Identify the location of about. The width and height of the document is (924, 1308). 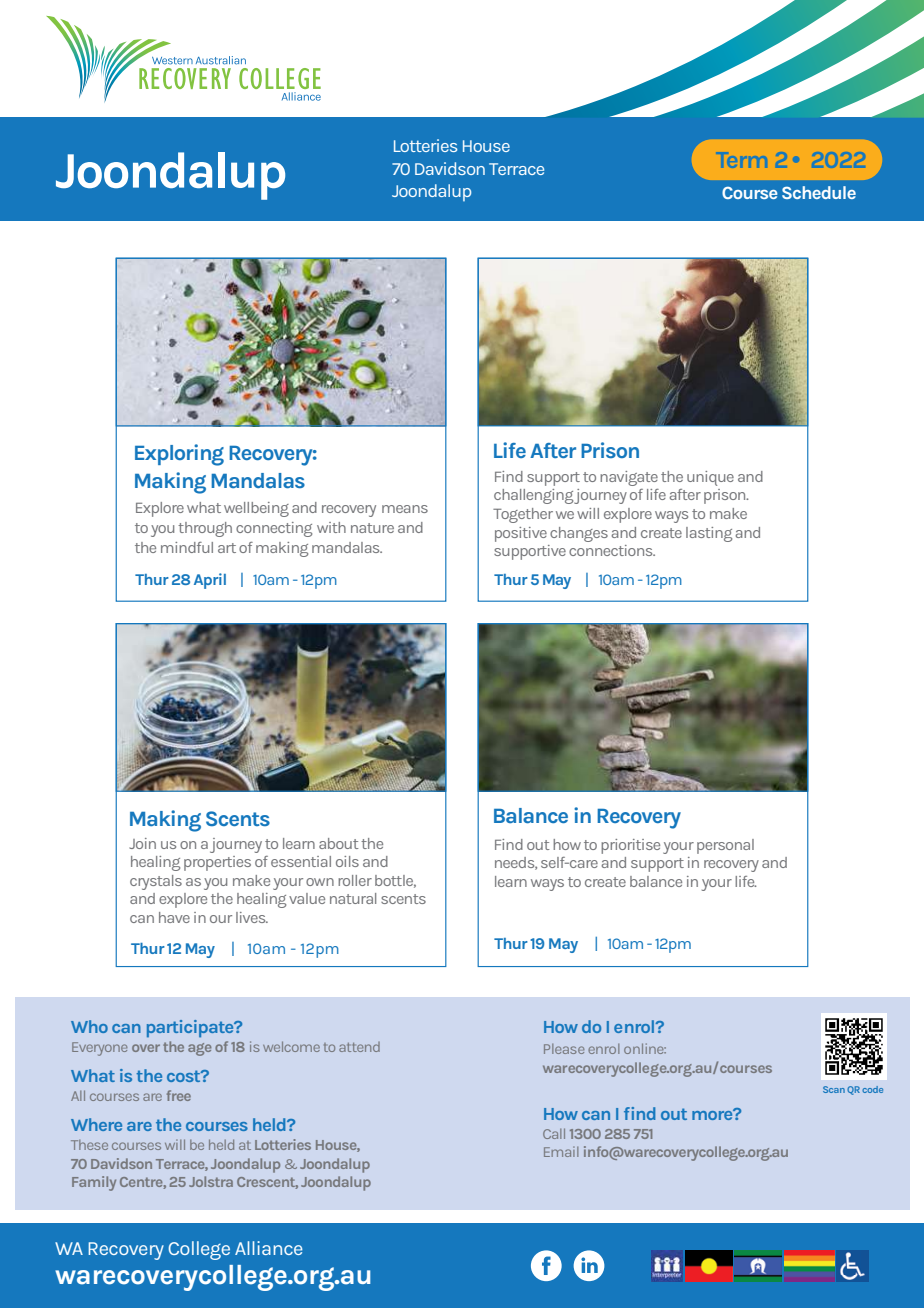
(339, 843).
